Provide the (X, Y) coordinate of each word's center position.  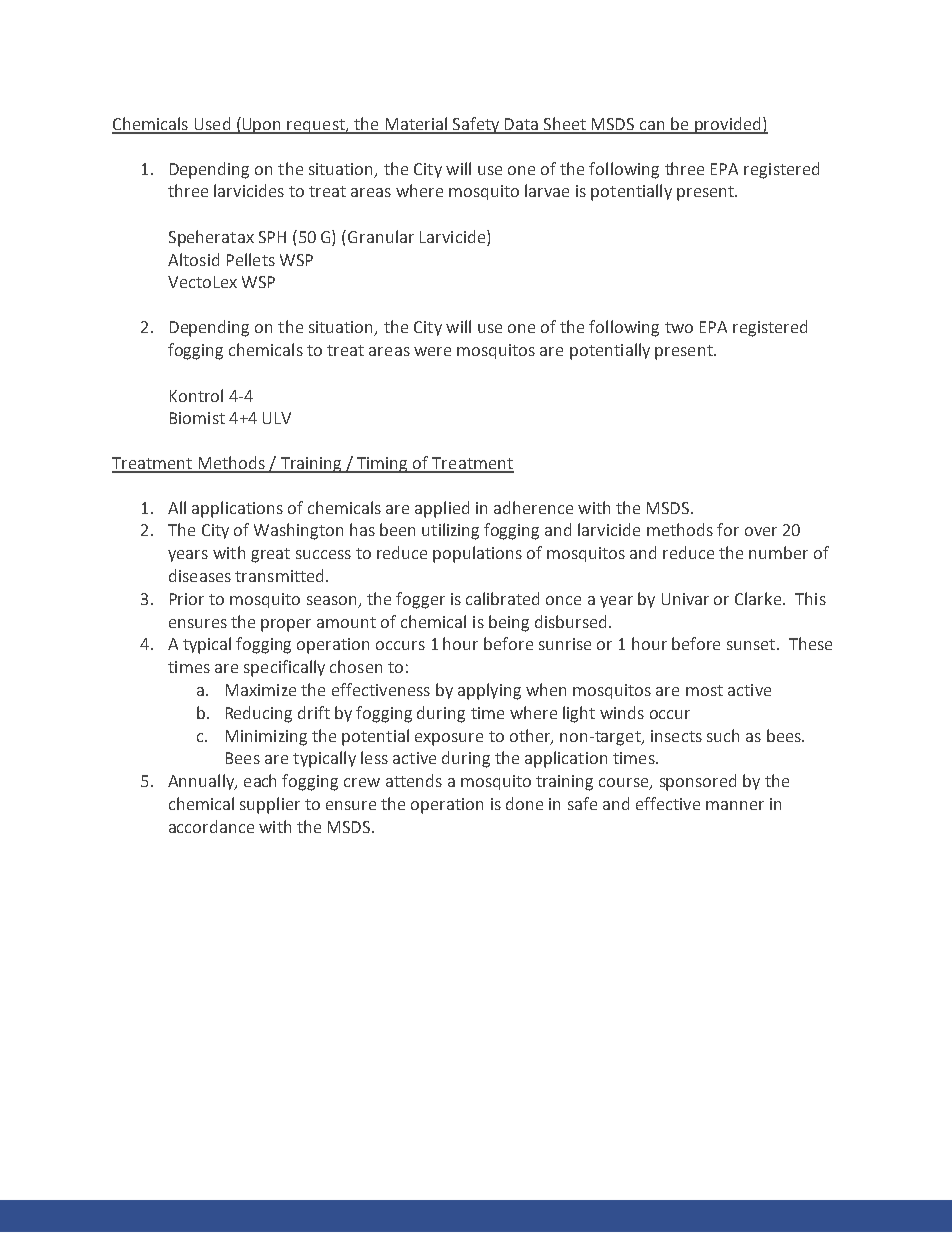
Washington (298, 531)
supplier (270, 805)
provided (728, 125)
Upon (262, 125)
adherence (533, 507)
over (761, 531)
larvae (547, 190)
